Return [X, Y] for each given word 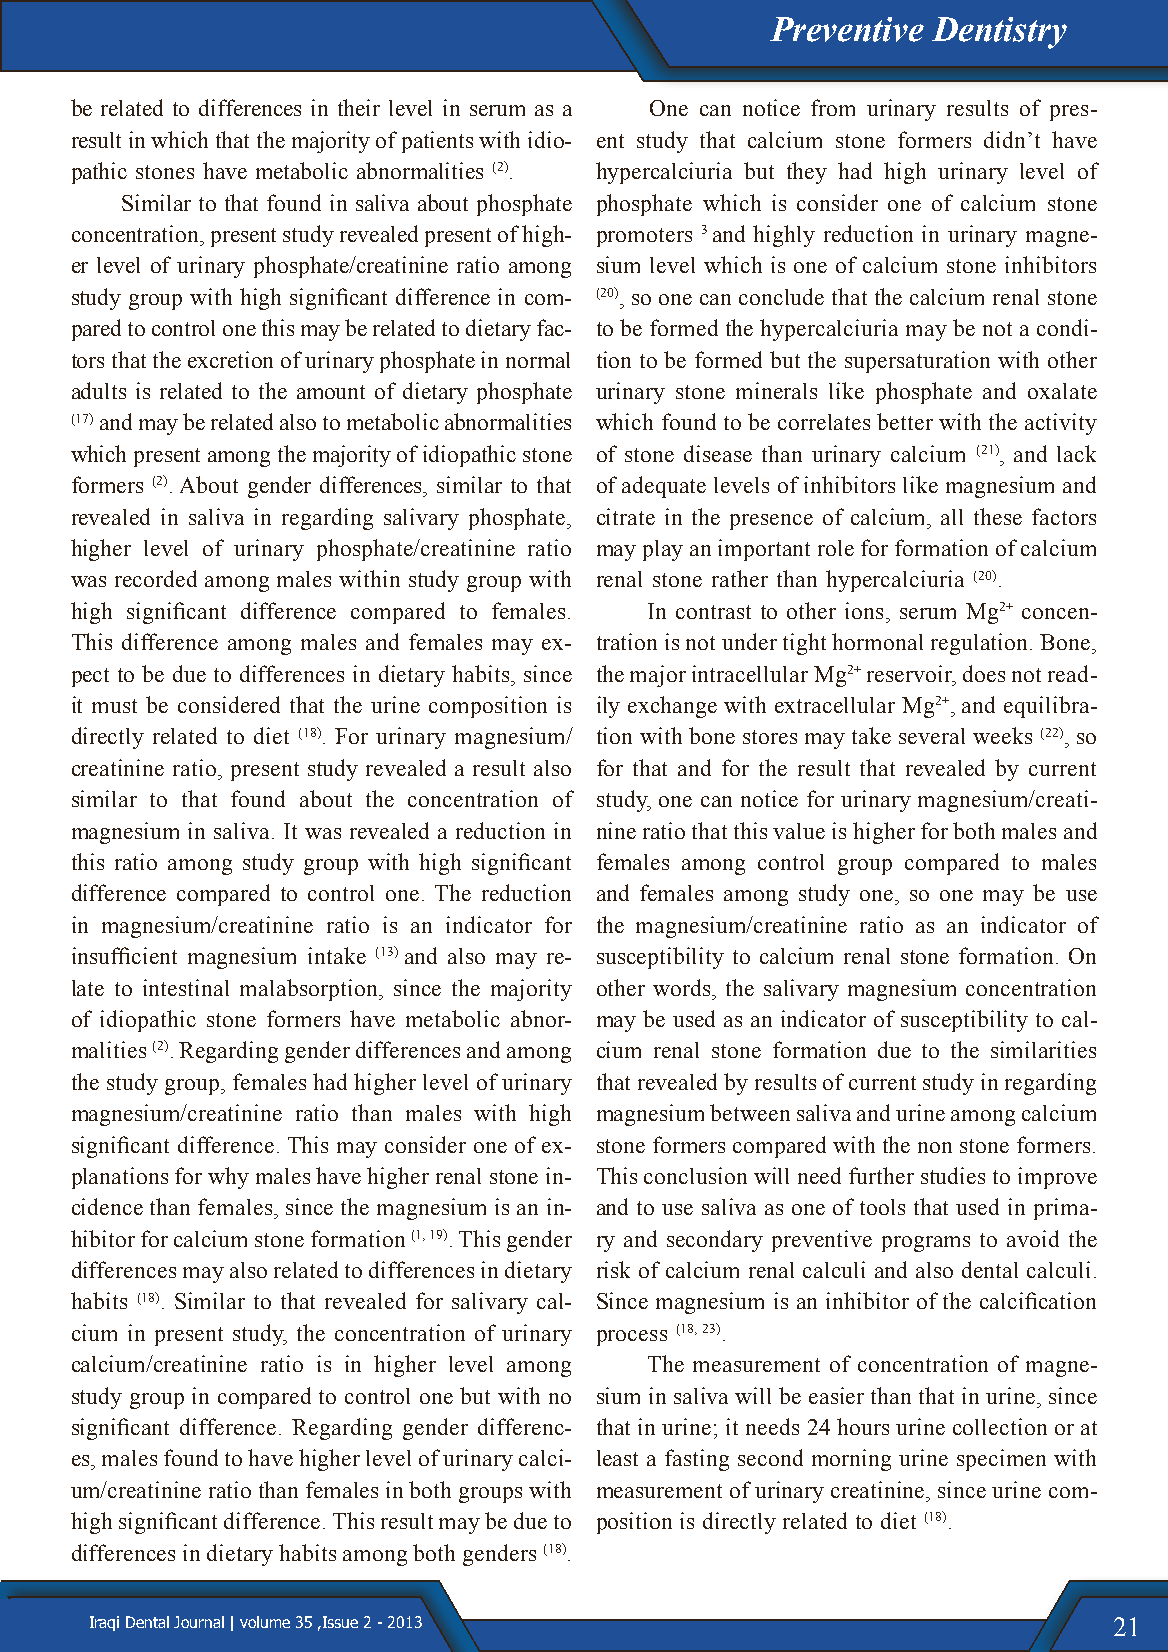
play [663, 550]
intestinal [186, 987]
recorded [156, 578]
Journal [199, 1622]
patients [437, 142]
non [935, 1147]
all [952, 517]
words [683, 987]
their [359, 107]
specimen [1001, 1460]
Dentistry [999, 33]
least [617, 1458]
